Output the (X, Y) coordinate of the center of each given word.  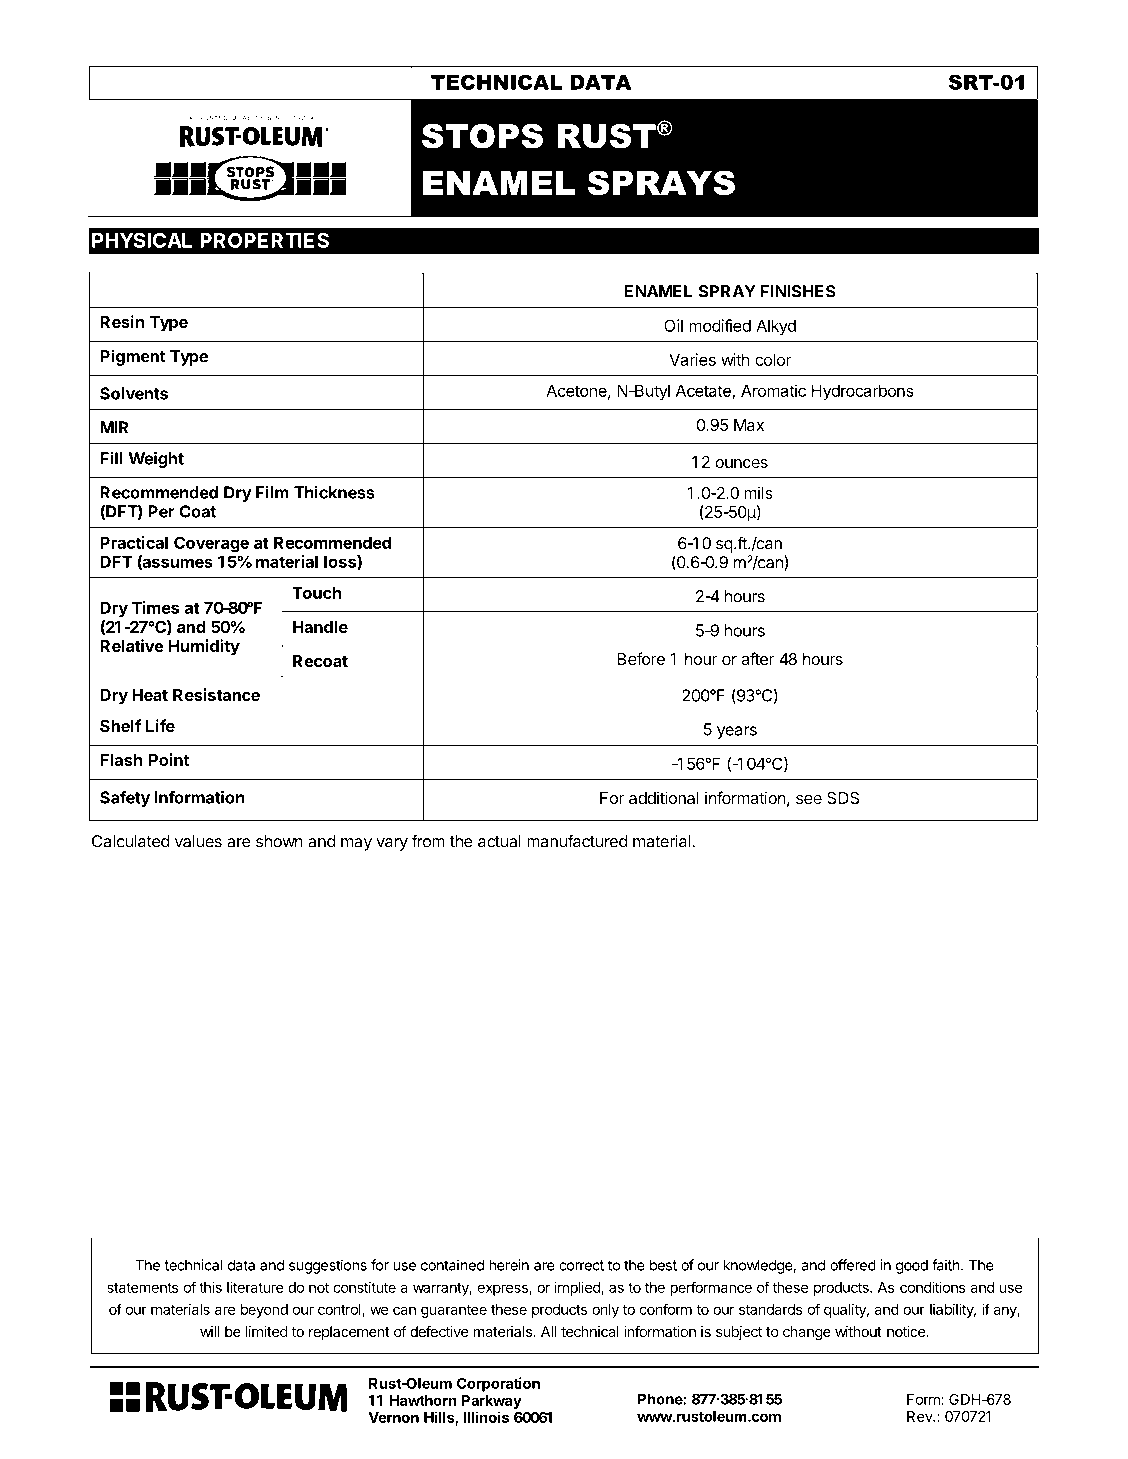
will (209, 1331)
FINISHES (798, 291)
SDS (843, 798)
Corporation (498, 1384)
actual (499, 841)
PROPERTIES (264, 240)
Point (169, 759)
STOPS (482, 136)
